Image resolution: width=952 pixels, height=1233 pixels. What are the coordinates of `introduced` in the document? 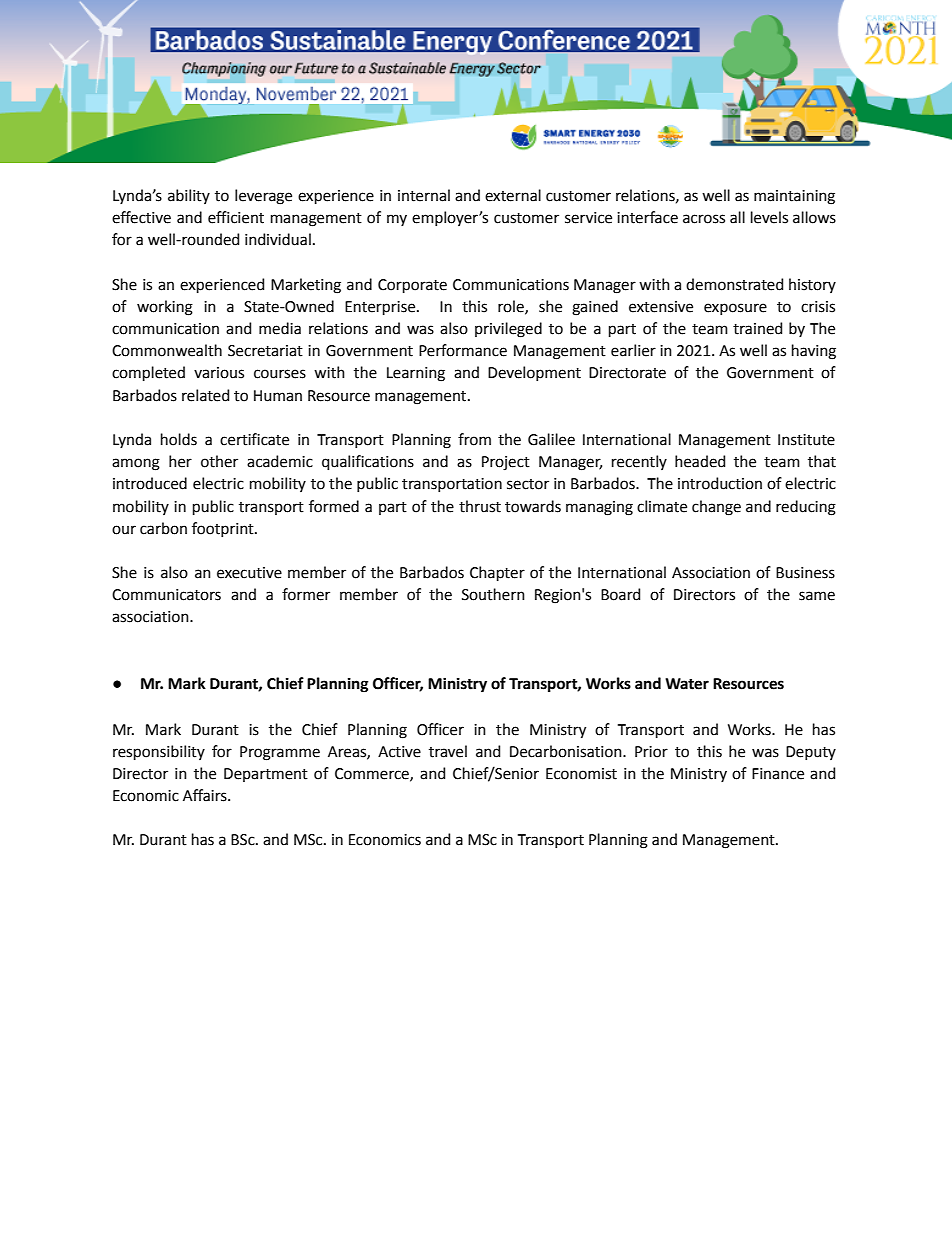 It's located at (150, 483).
